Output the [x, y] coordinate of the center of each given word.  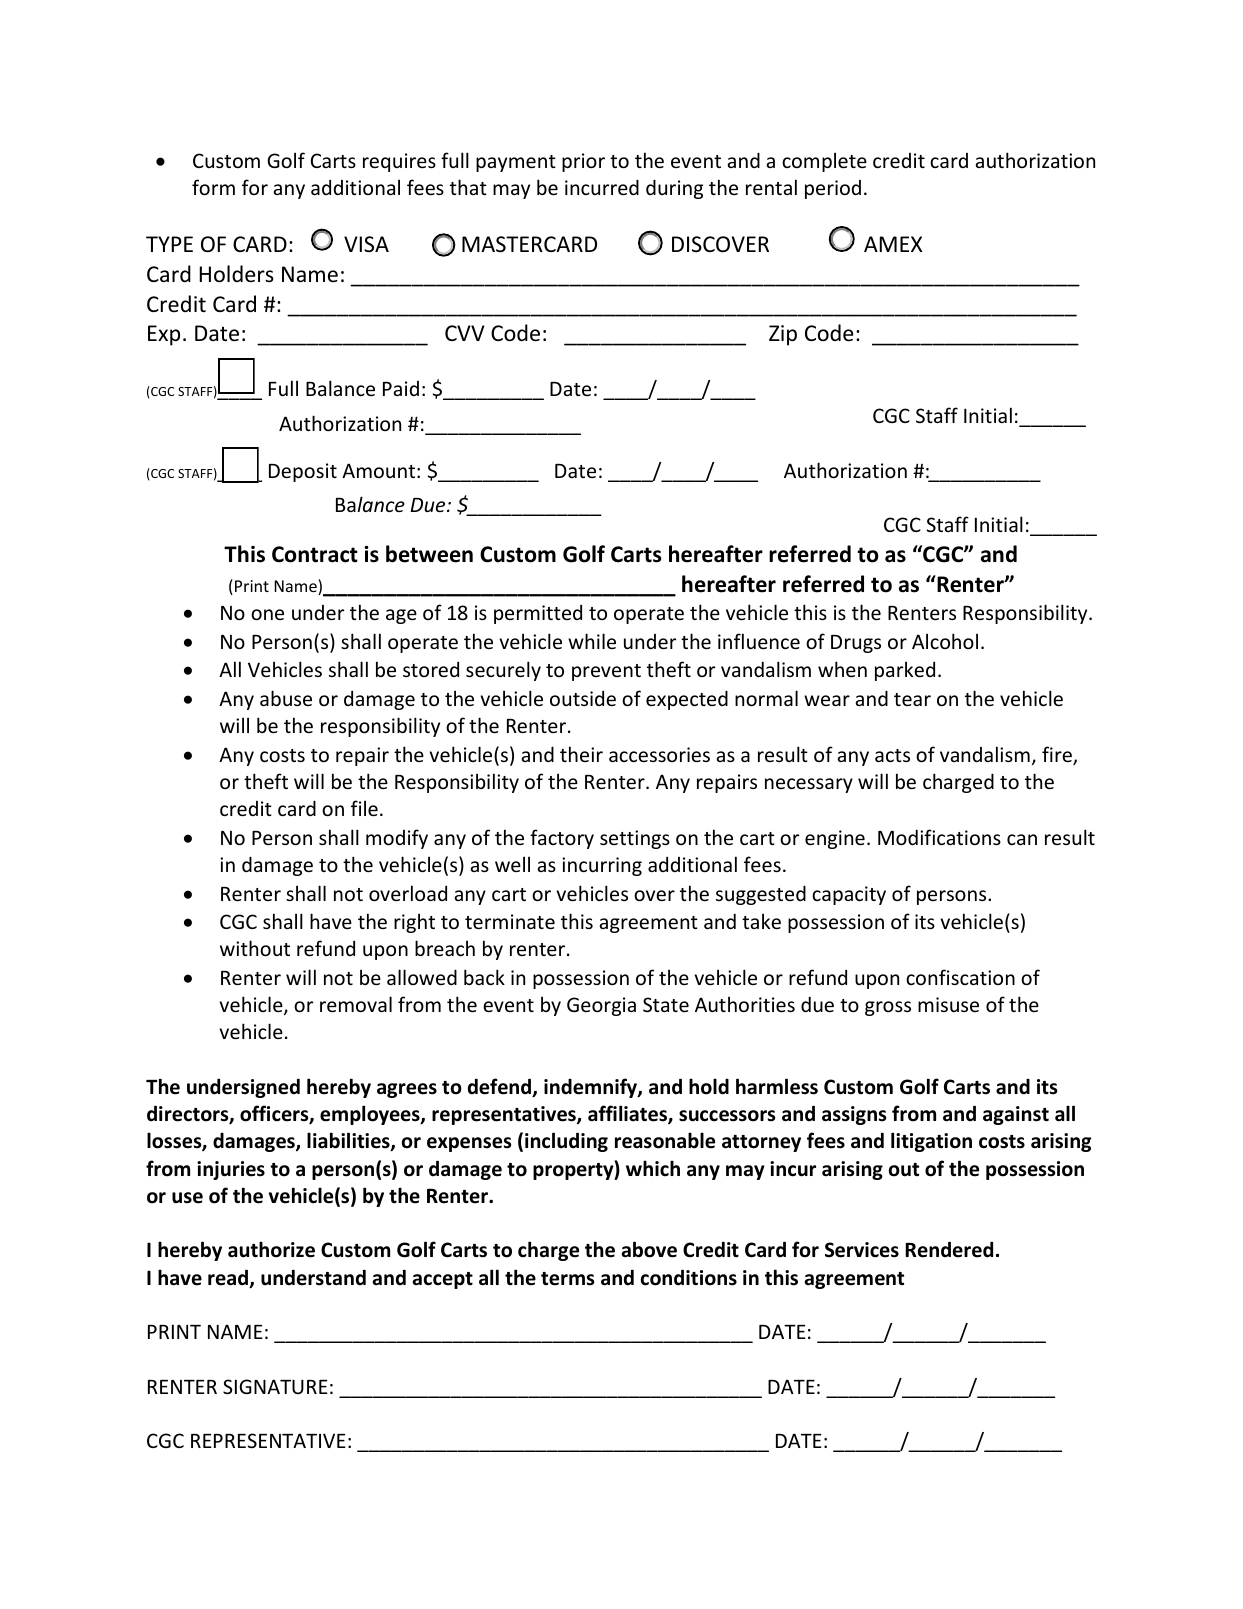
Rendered [949, 1249]
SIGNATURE [275, 1386]
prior [583, 162]
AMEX [893, 244]
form [213, 187]
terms [567, 1279]
